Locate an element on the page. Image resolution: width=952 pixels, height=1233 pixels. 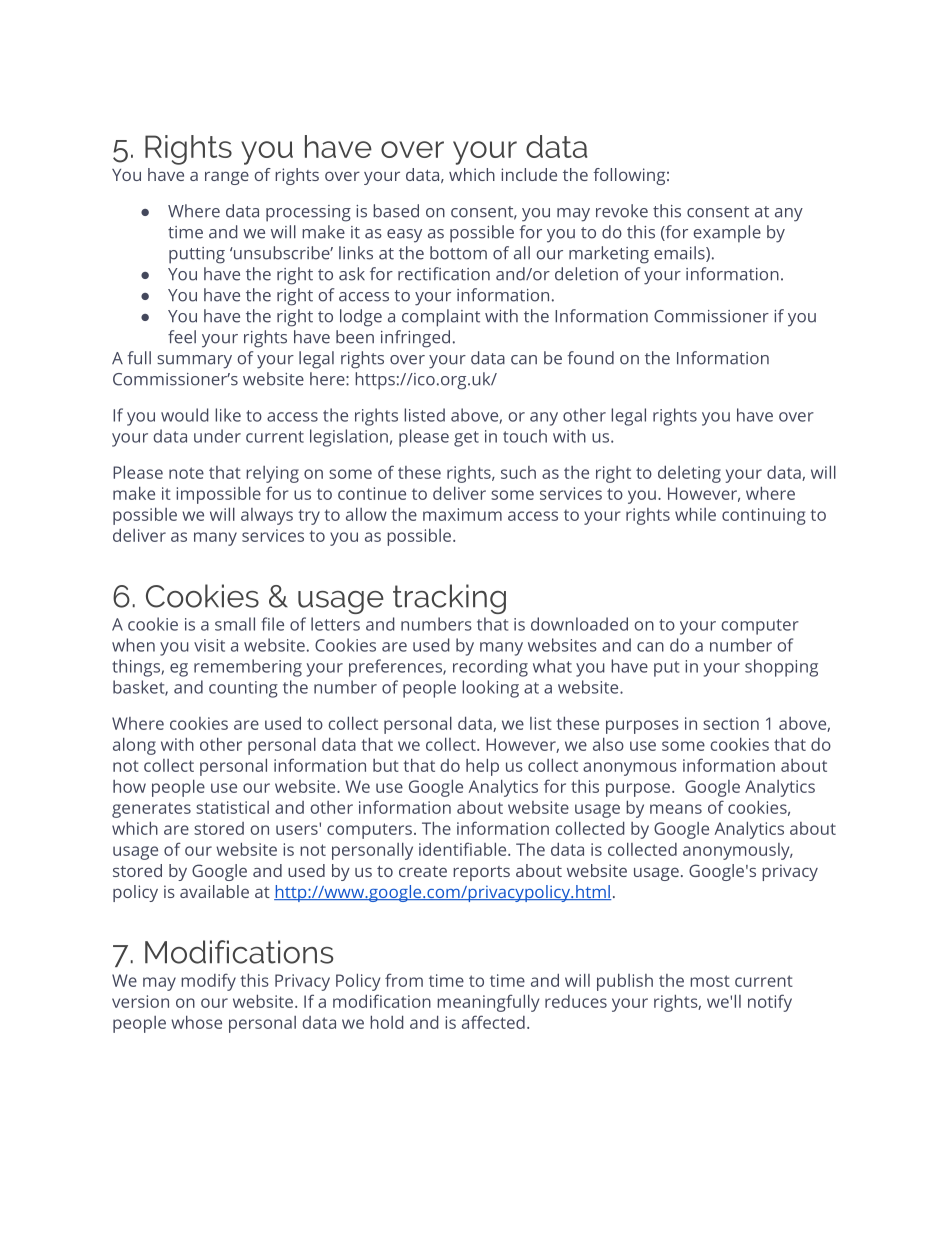
counting is located at coordinates (243, 689).
